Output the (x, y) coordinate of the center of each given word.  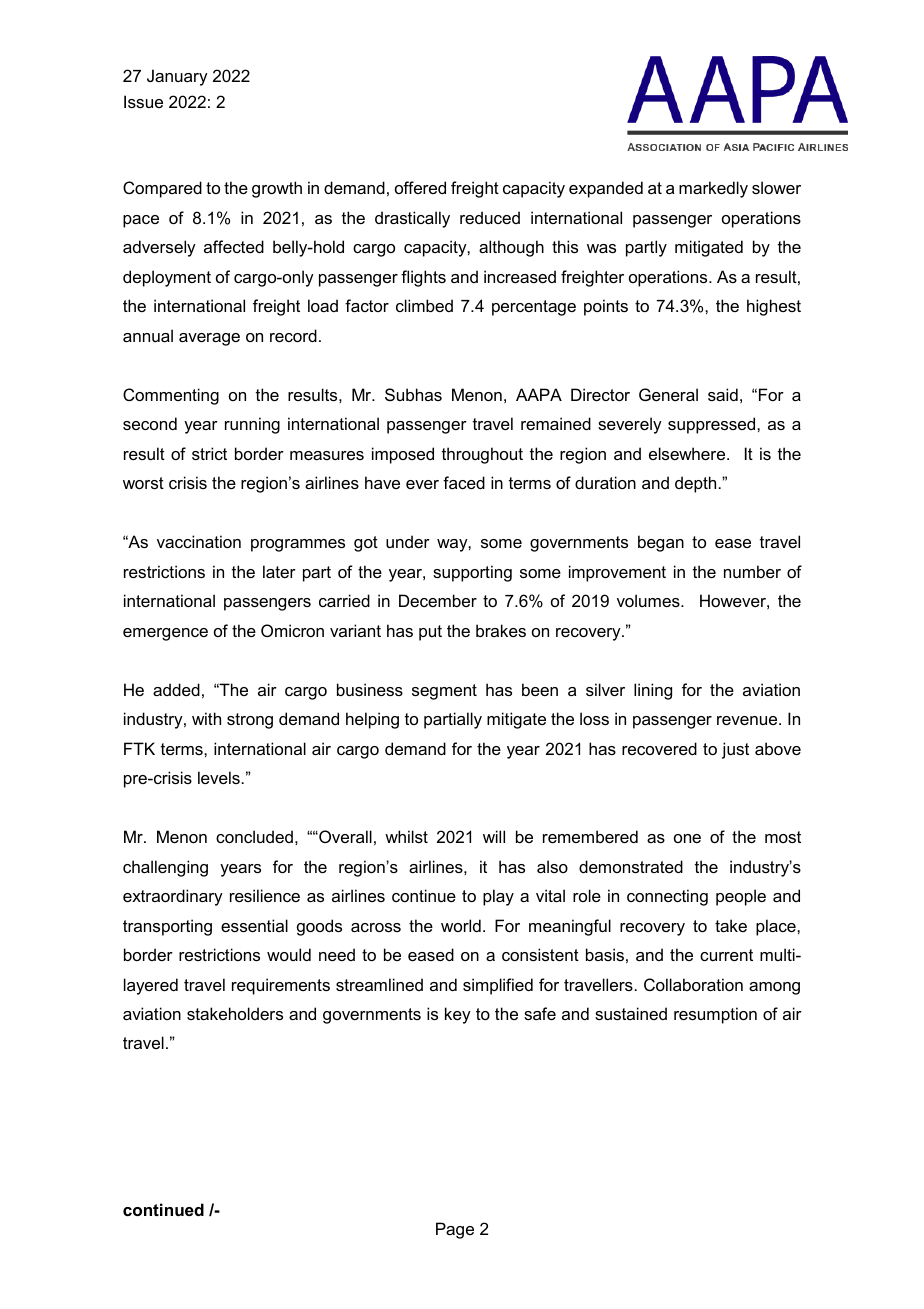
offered (420, 187)
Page (455, 1230)
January (177, 77)
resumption (715, 1015)
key (458, 1015)
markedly (713, 189)
